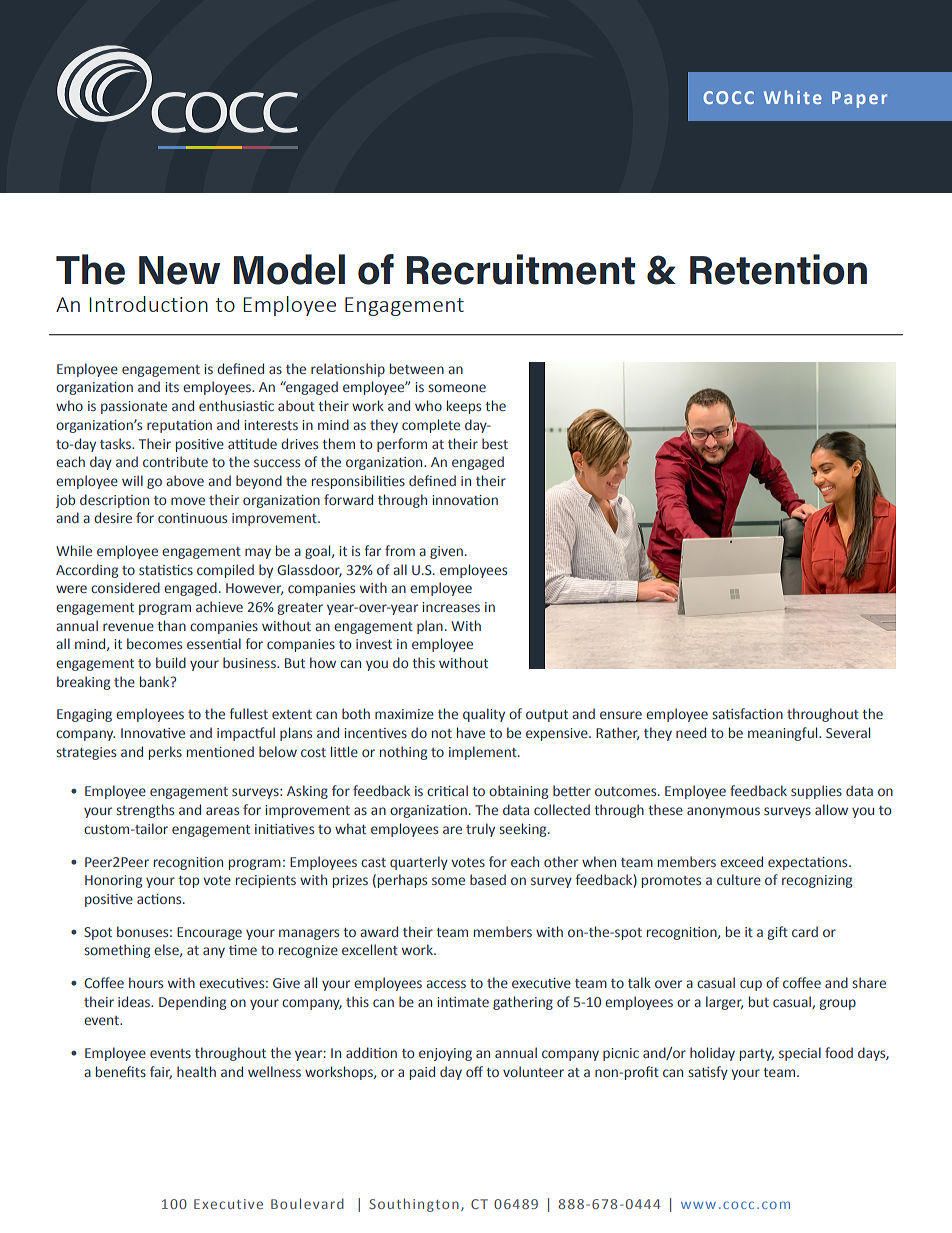 Image resolution: width=952 pixels, height=1233 pixels. I want to click on paid, so click(422, 1073).
